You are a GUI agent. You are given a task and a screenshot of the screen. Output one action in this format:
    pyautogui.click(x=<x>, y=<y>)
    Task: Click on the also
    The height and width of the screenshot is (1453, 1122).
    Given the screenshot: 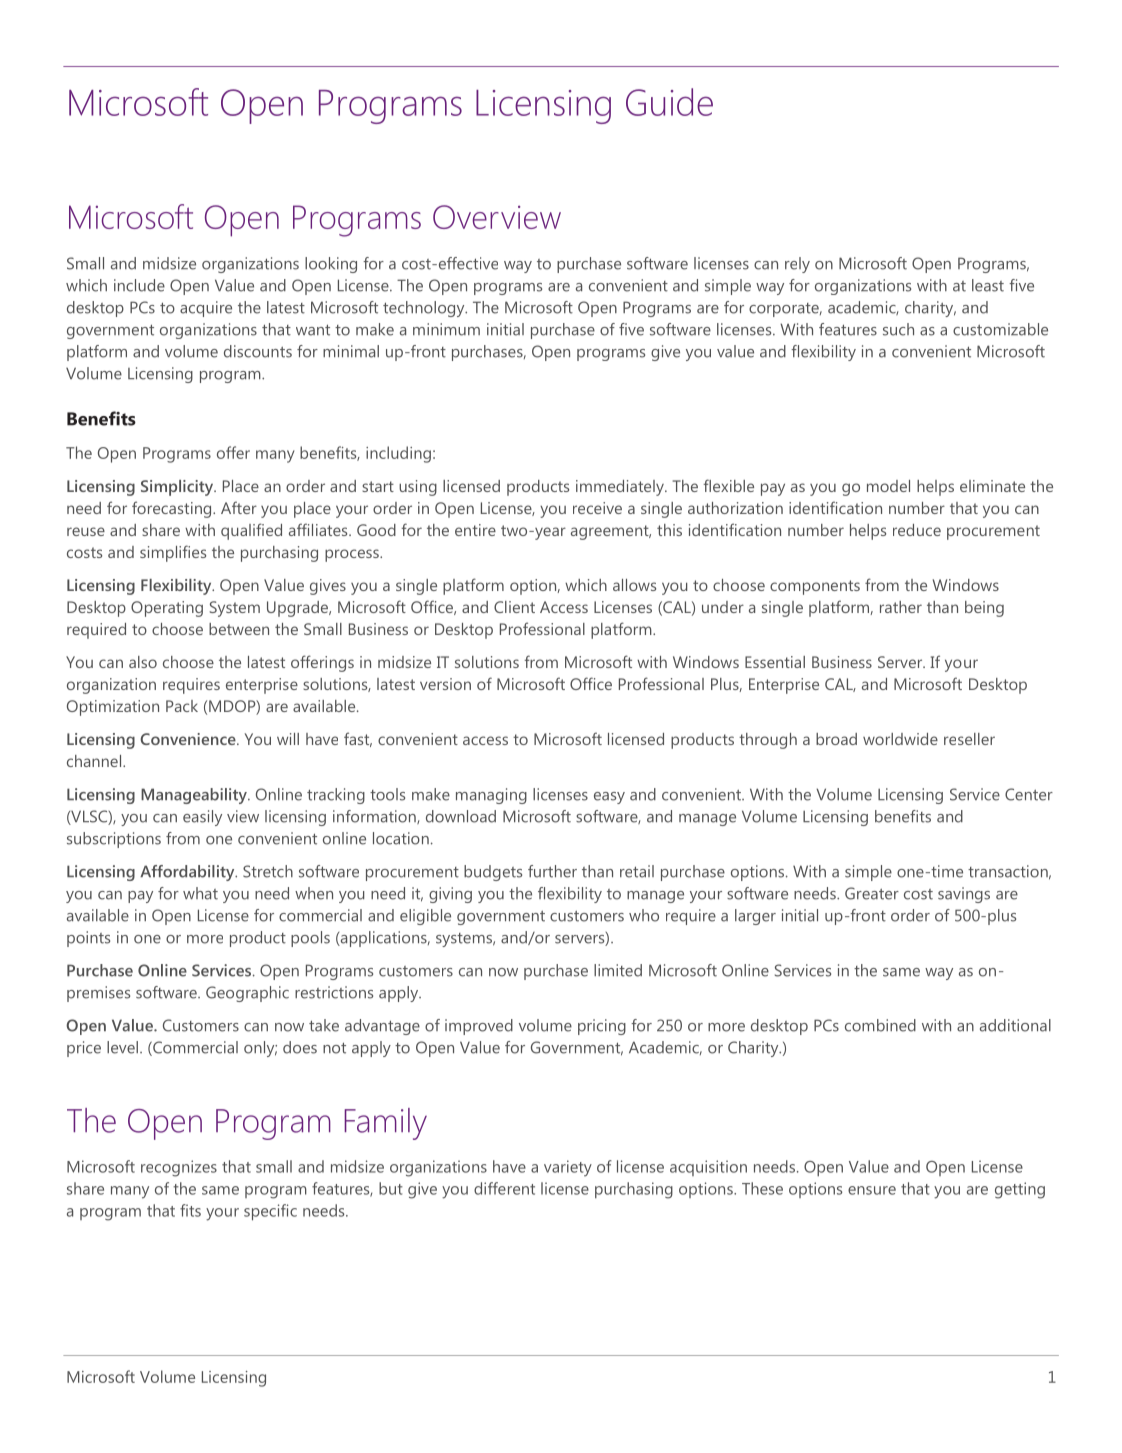 What is the action you would take?
    pyautogui.click(x=143, y=662)
